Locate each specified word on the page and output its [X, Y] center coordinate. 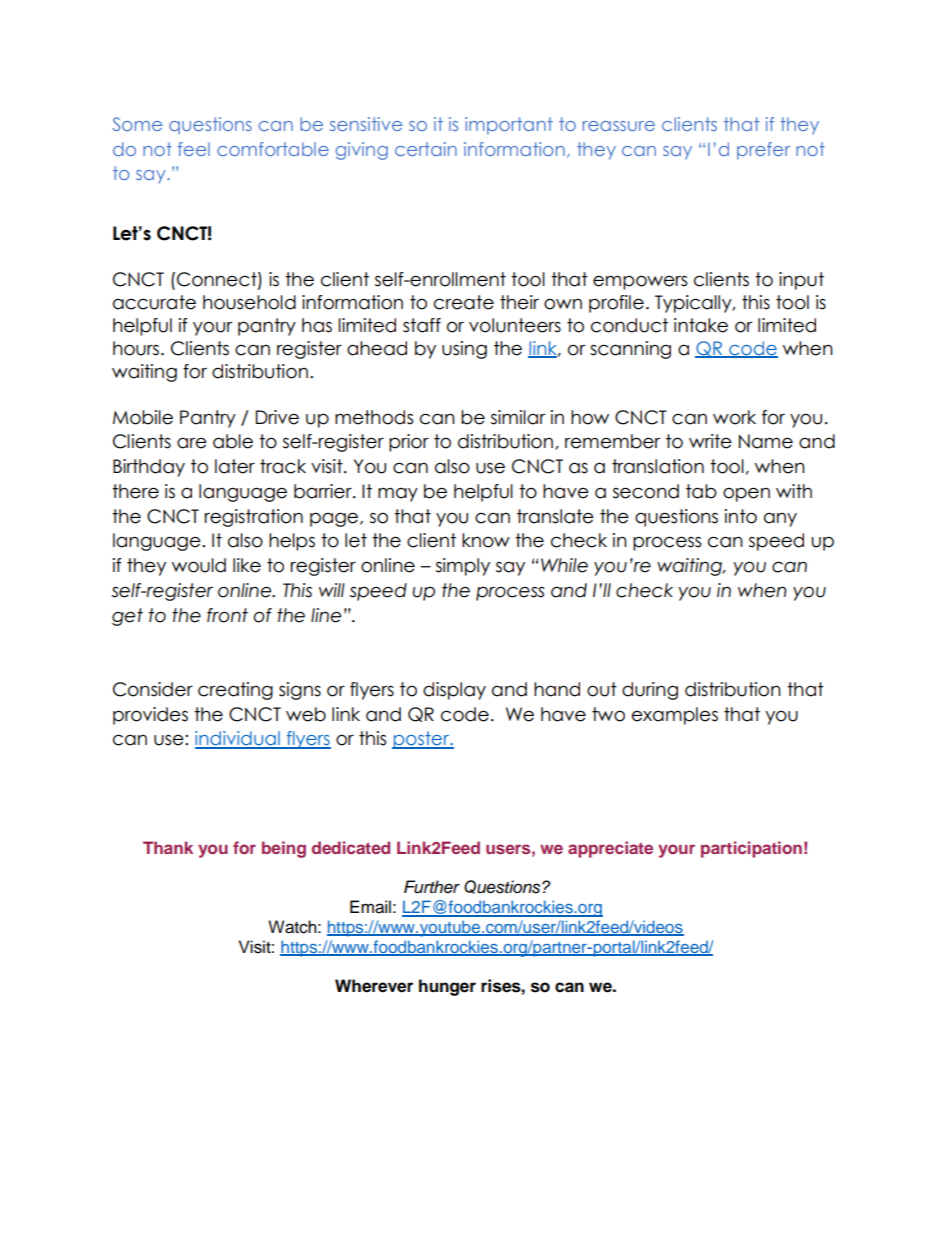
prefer [763, 151]
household [249, 302]
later [235, 466]
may [398, 494]
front [227, 615]
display [454, 691]
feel [194, 149]
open [746, 494]
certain [426, 149]
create [464, 302]
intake [701, 325]
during [650, 691]
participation [751, 849]
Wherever [374, 986]
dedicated [351, 847]
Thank [168, 847]
